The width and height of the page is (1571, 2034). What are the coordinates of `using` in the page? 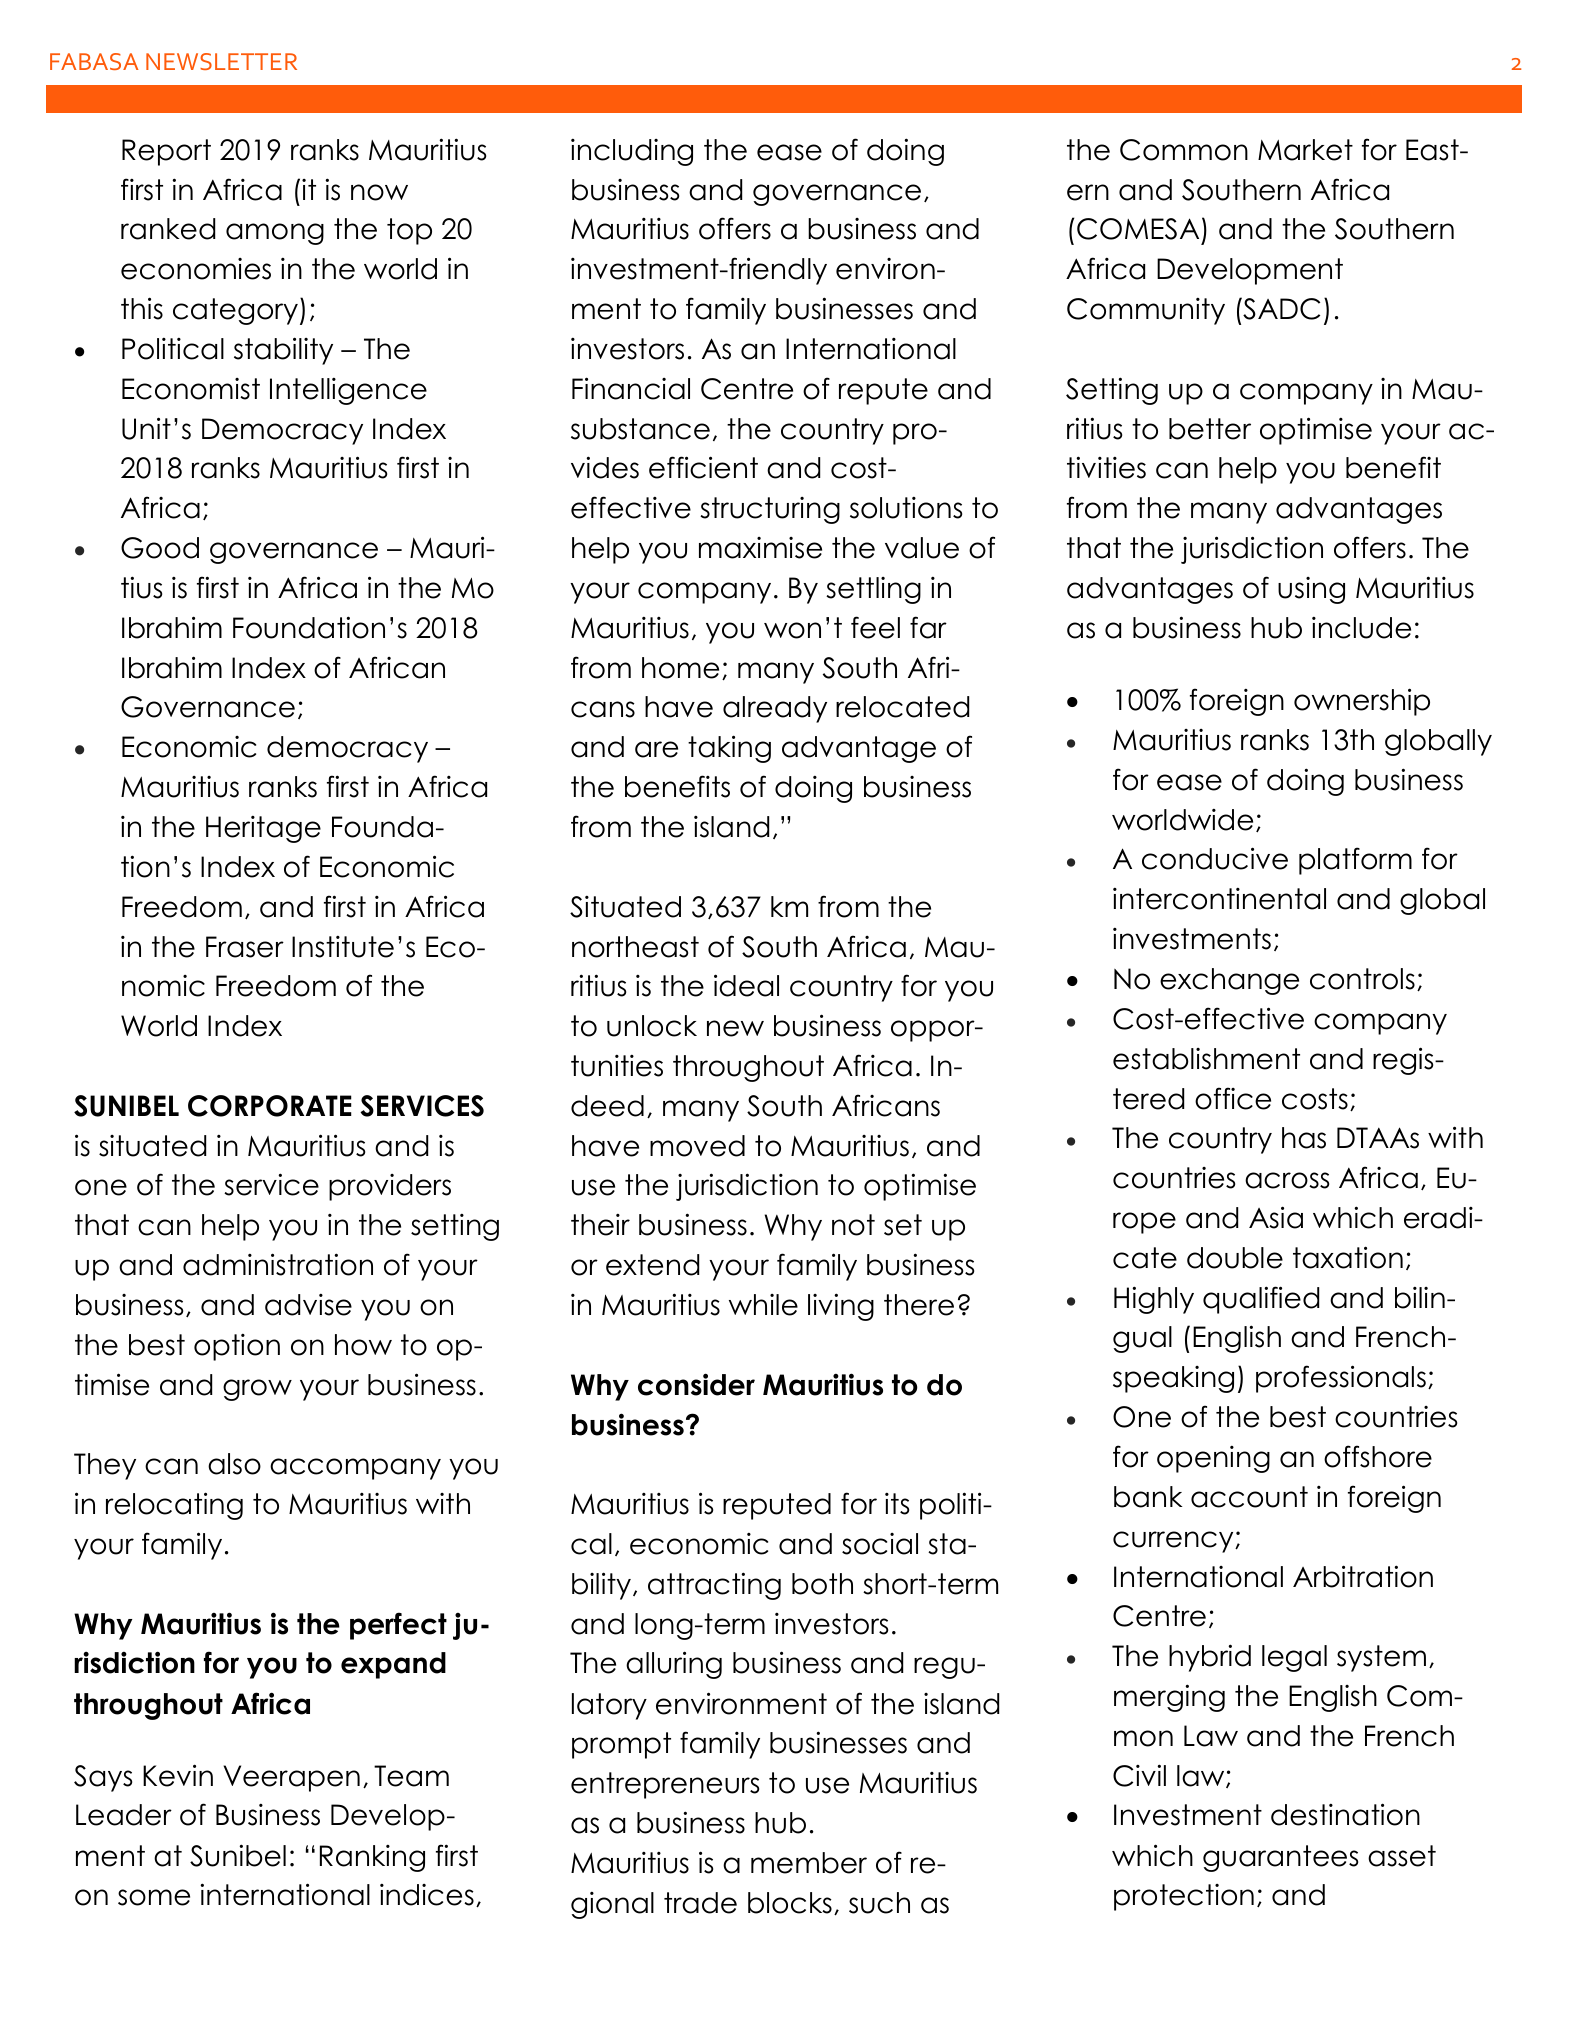 It's located at (1311, 590).
